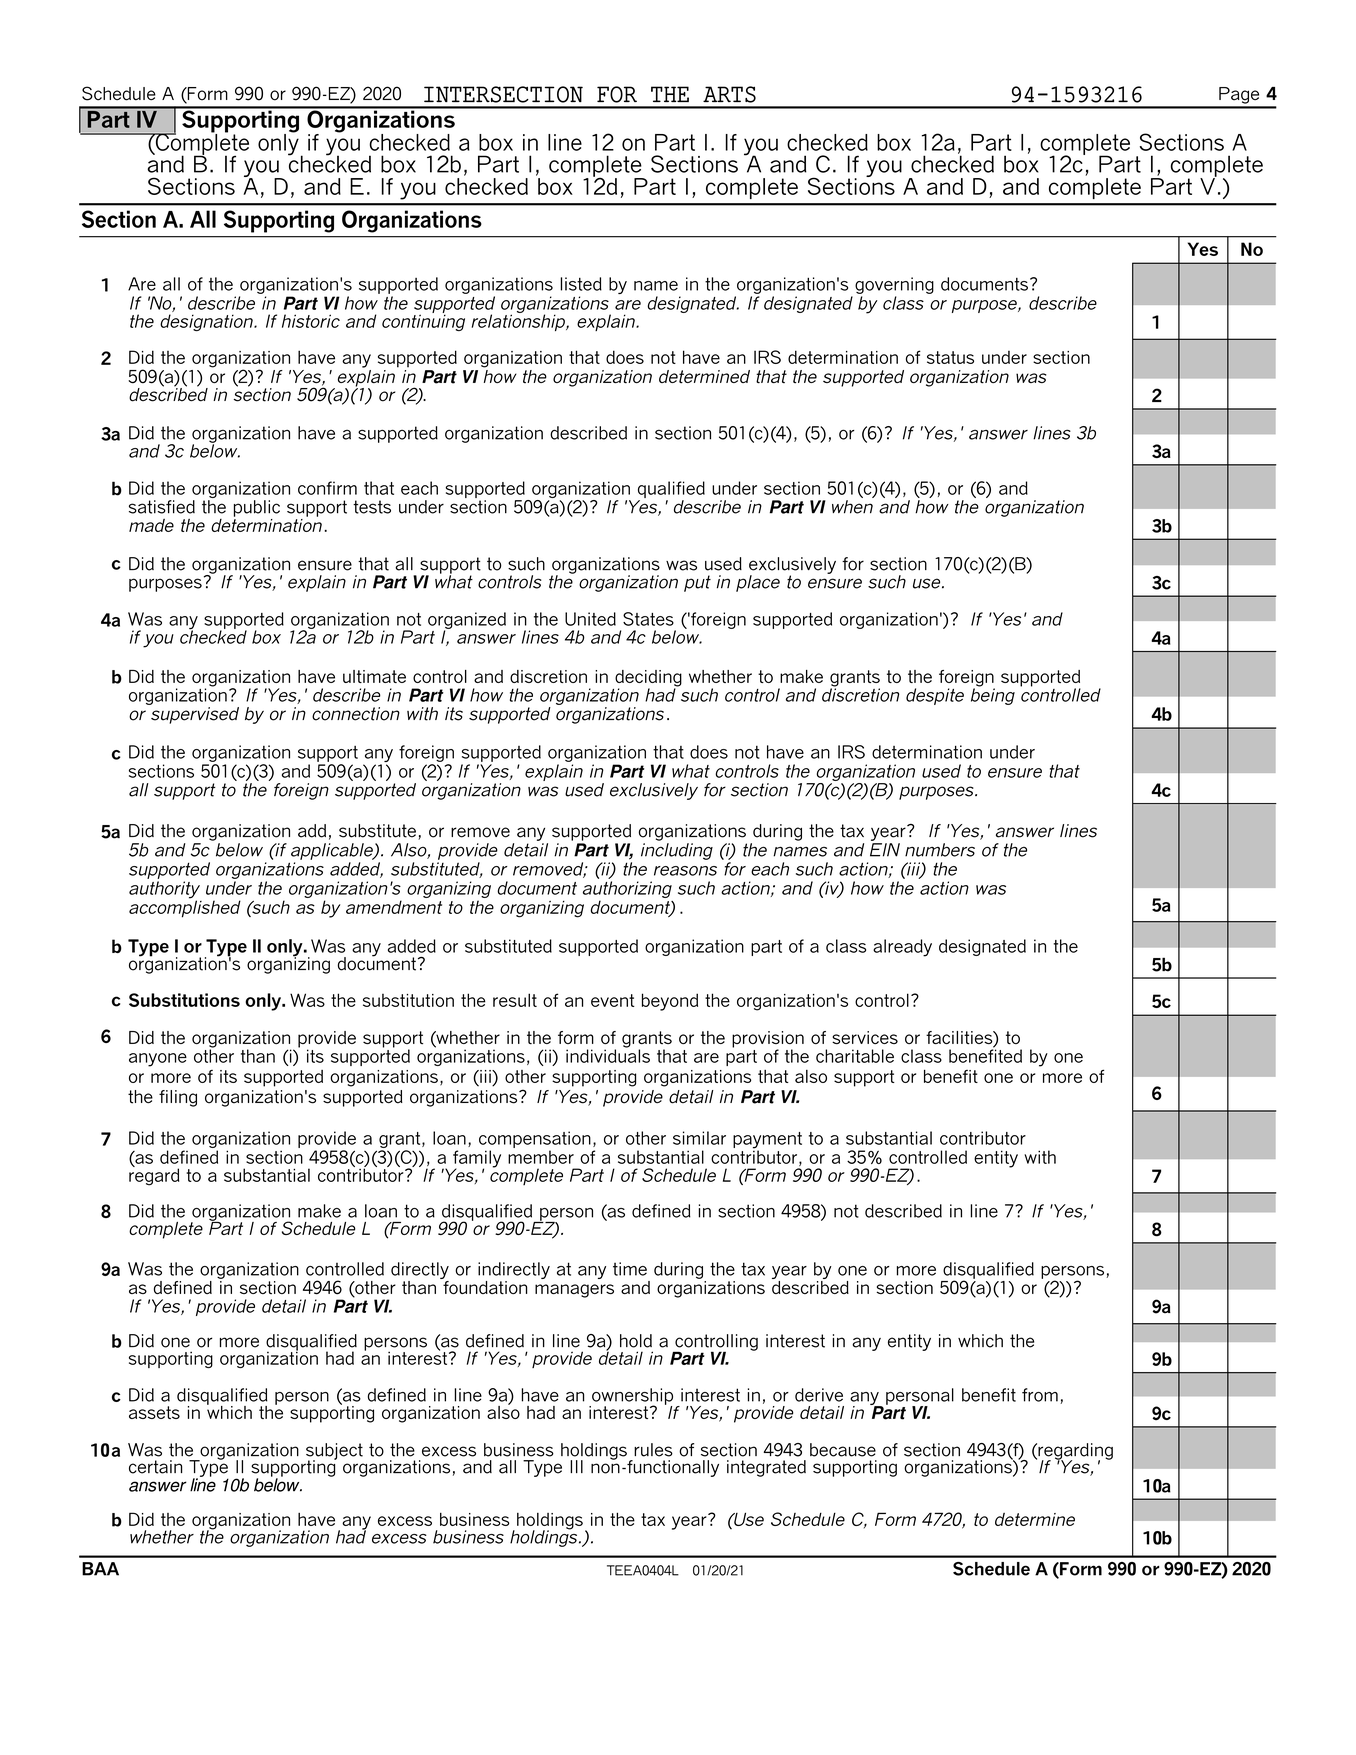  What do you see at coordinates (164, 891) in the image?
I see `authority` at bounding box center [164, 891].
